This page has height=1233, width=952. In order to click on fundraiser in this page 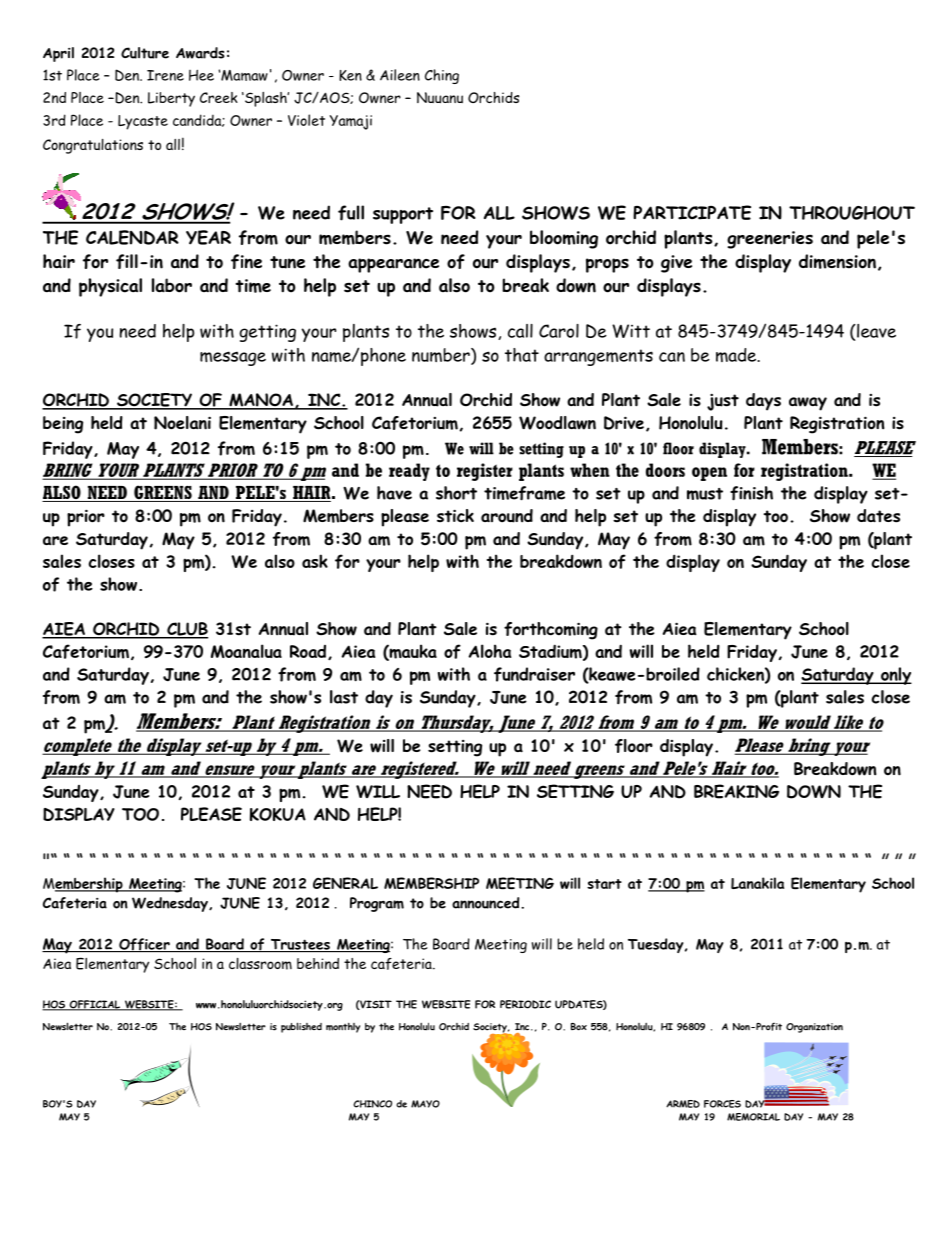, I will do `click(534, 674)`.
